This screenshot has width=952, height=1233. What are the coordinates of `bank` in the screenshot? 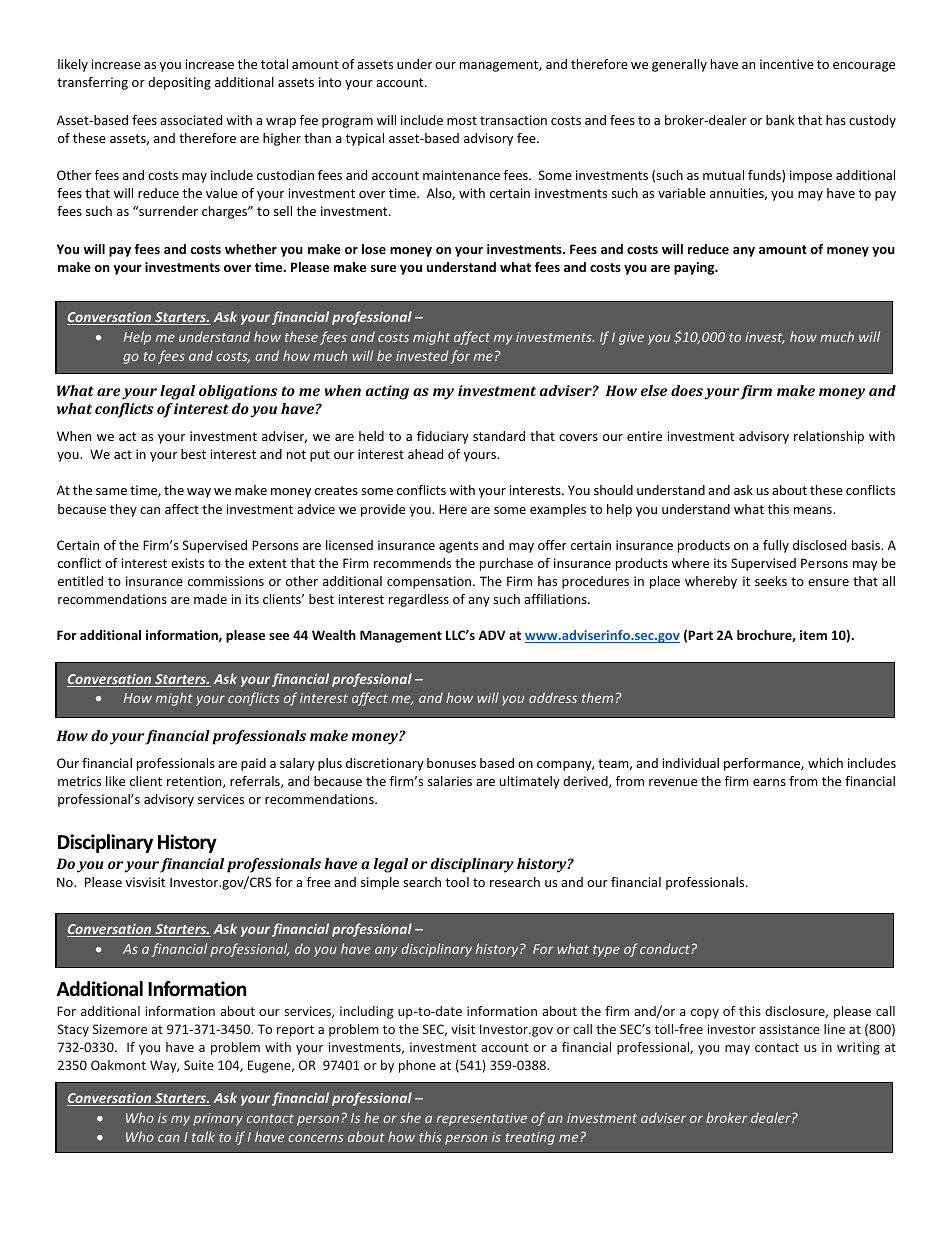 It's located at (780, 120).
